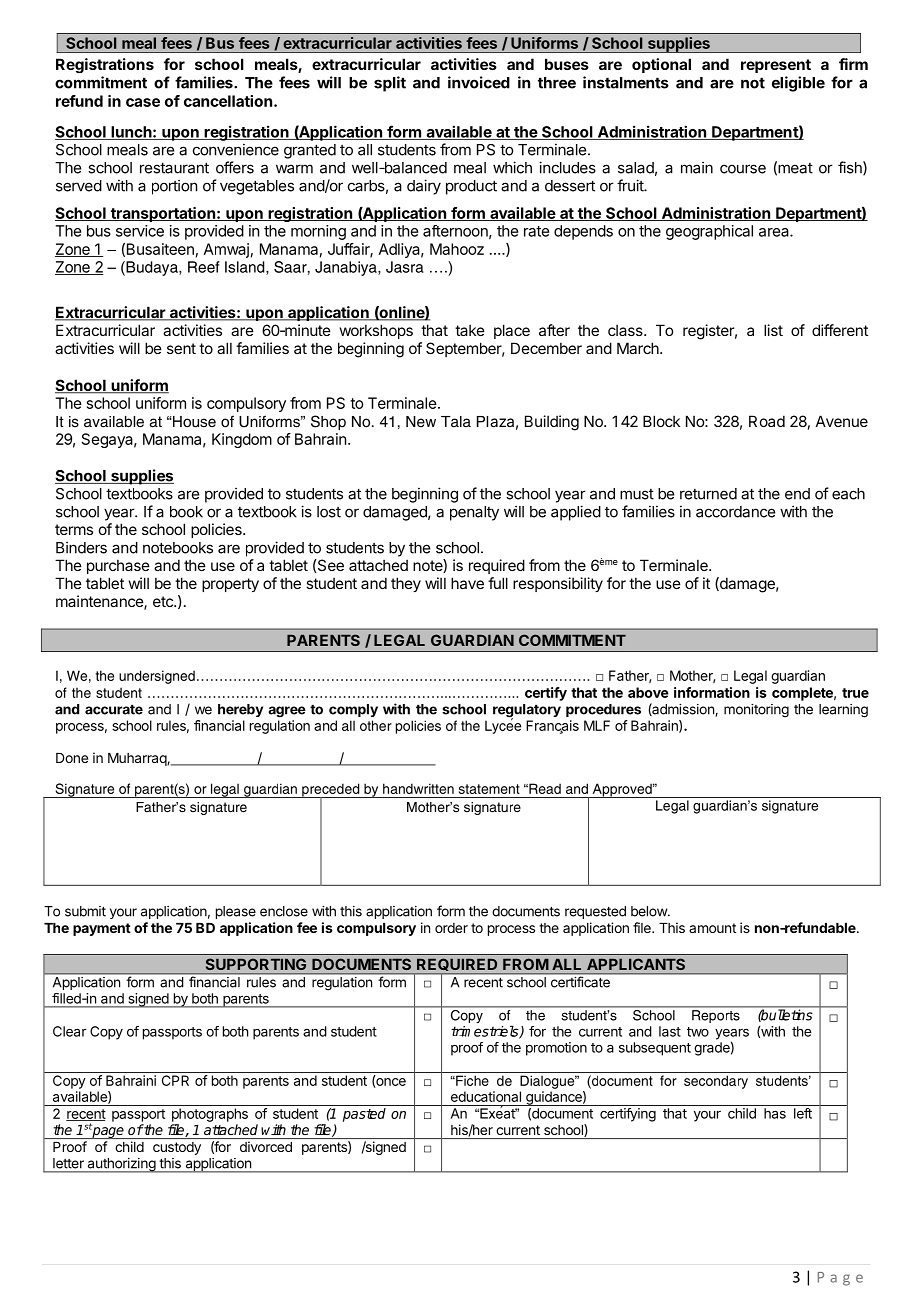  Describe the element at coordinates (143, 102) in the screenshot. I see `case` at that location.
